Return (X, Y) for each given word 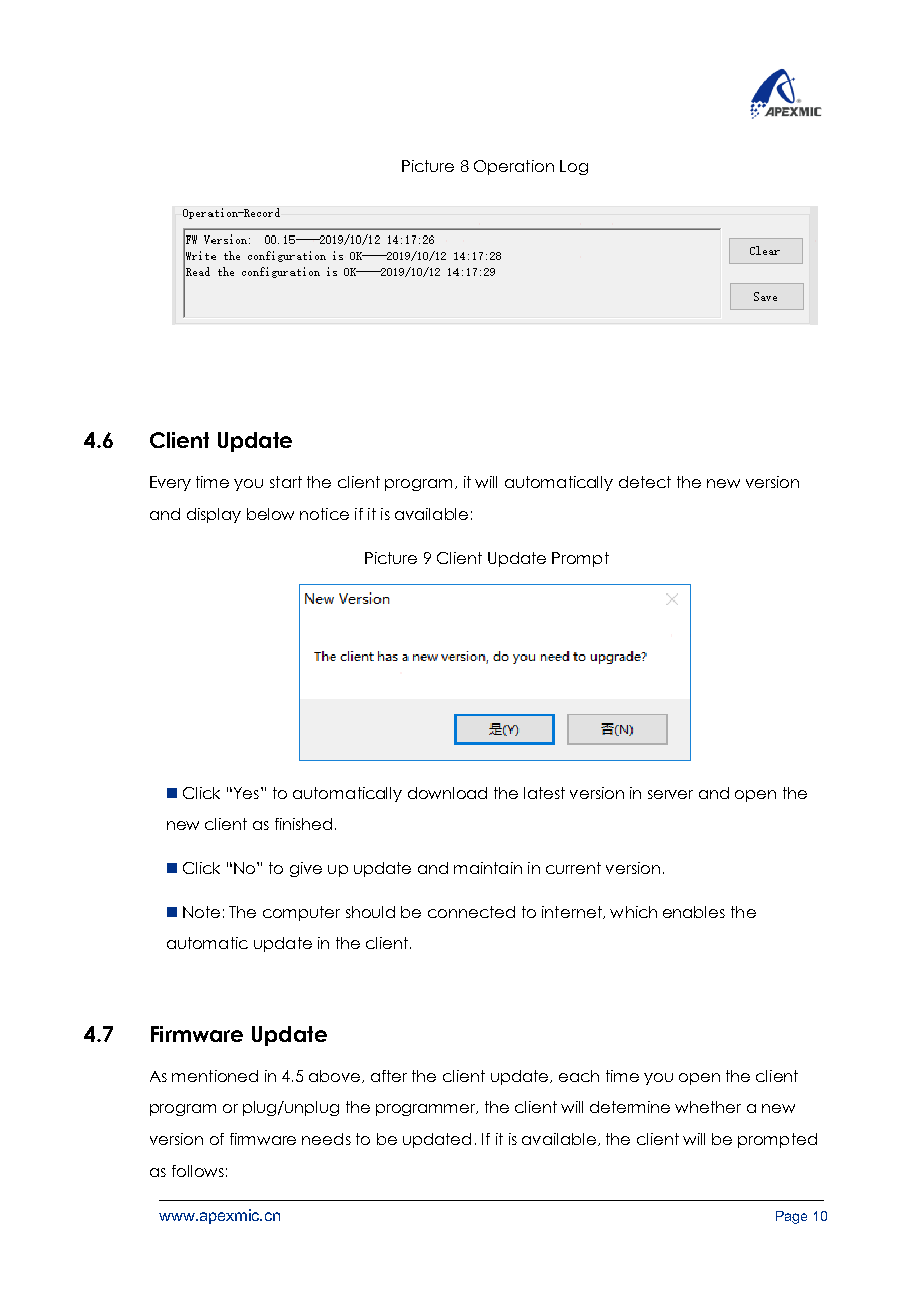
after (389, 1076)
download (447, 793)
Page (791, 1217)
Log (574, 167)
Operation (514, 167)
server (670, 794)
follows (198, 1171)
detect (645, 482)
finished (303, 824)
